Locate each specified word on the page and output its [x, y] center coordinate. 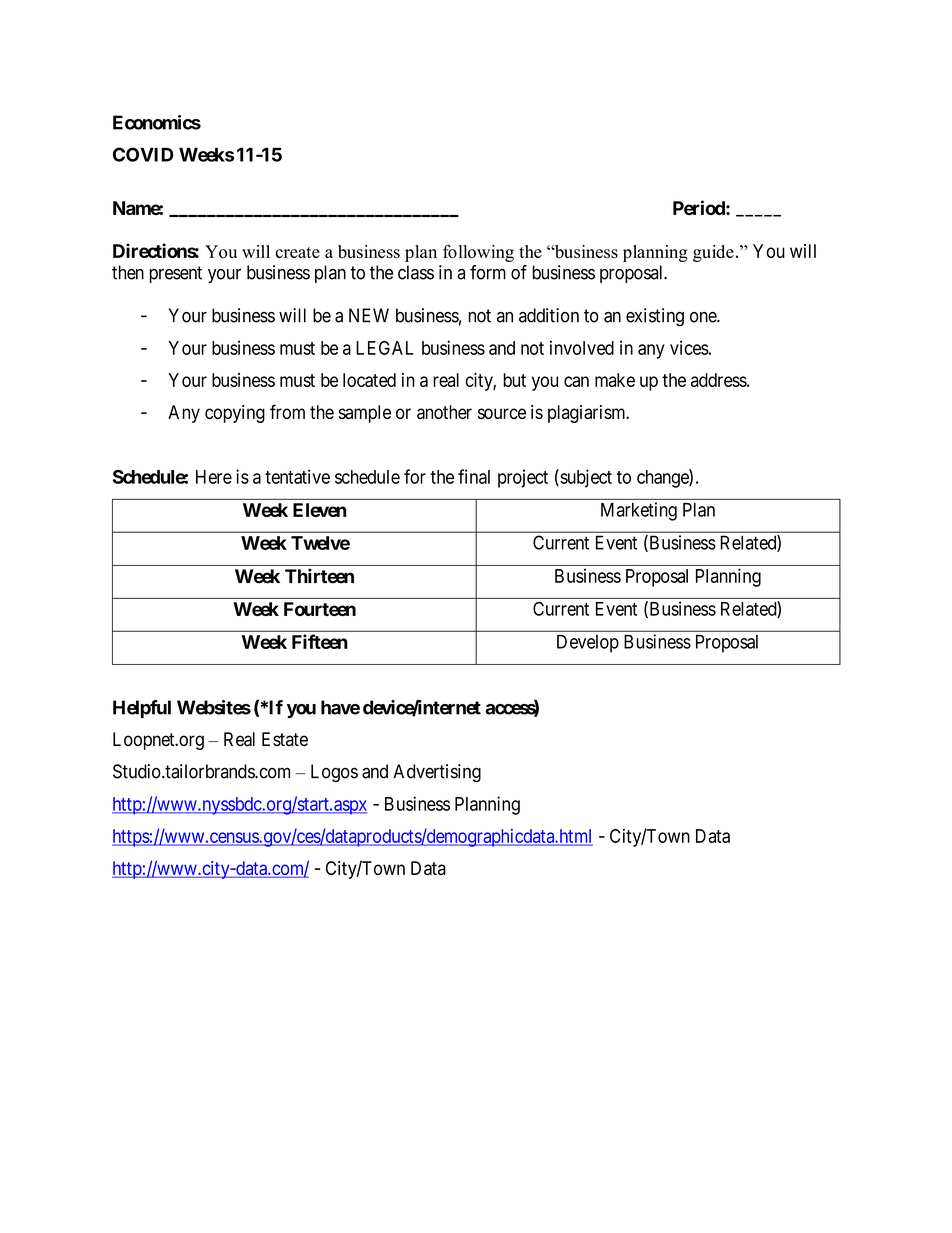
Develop [588, 644]
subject [585, 478]
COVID [143, 154]
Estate [285, 739]
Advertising [437, 773]
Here [214, 477]
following [478, 253]
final [474, 476]
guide [713, 253]
